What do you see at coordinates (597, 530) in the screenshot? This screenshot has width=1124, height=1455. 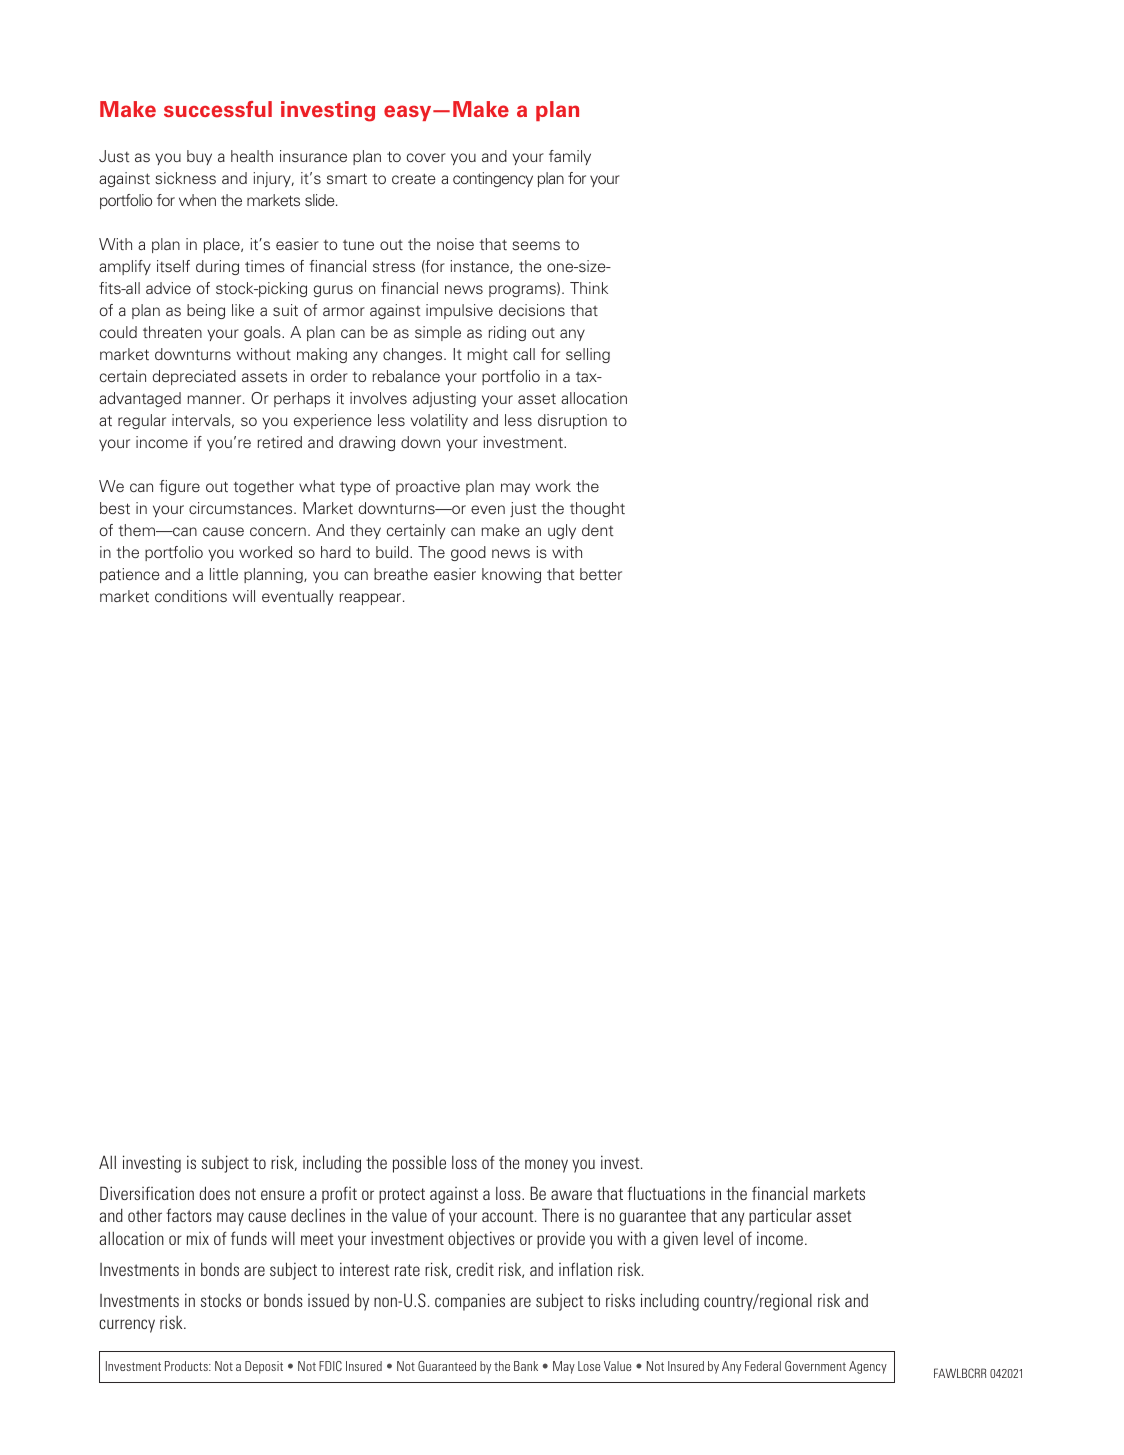 I see `dent` at bounding box center [597, 530].
